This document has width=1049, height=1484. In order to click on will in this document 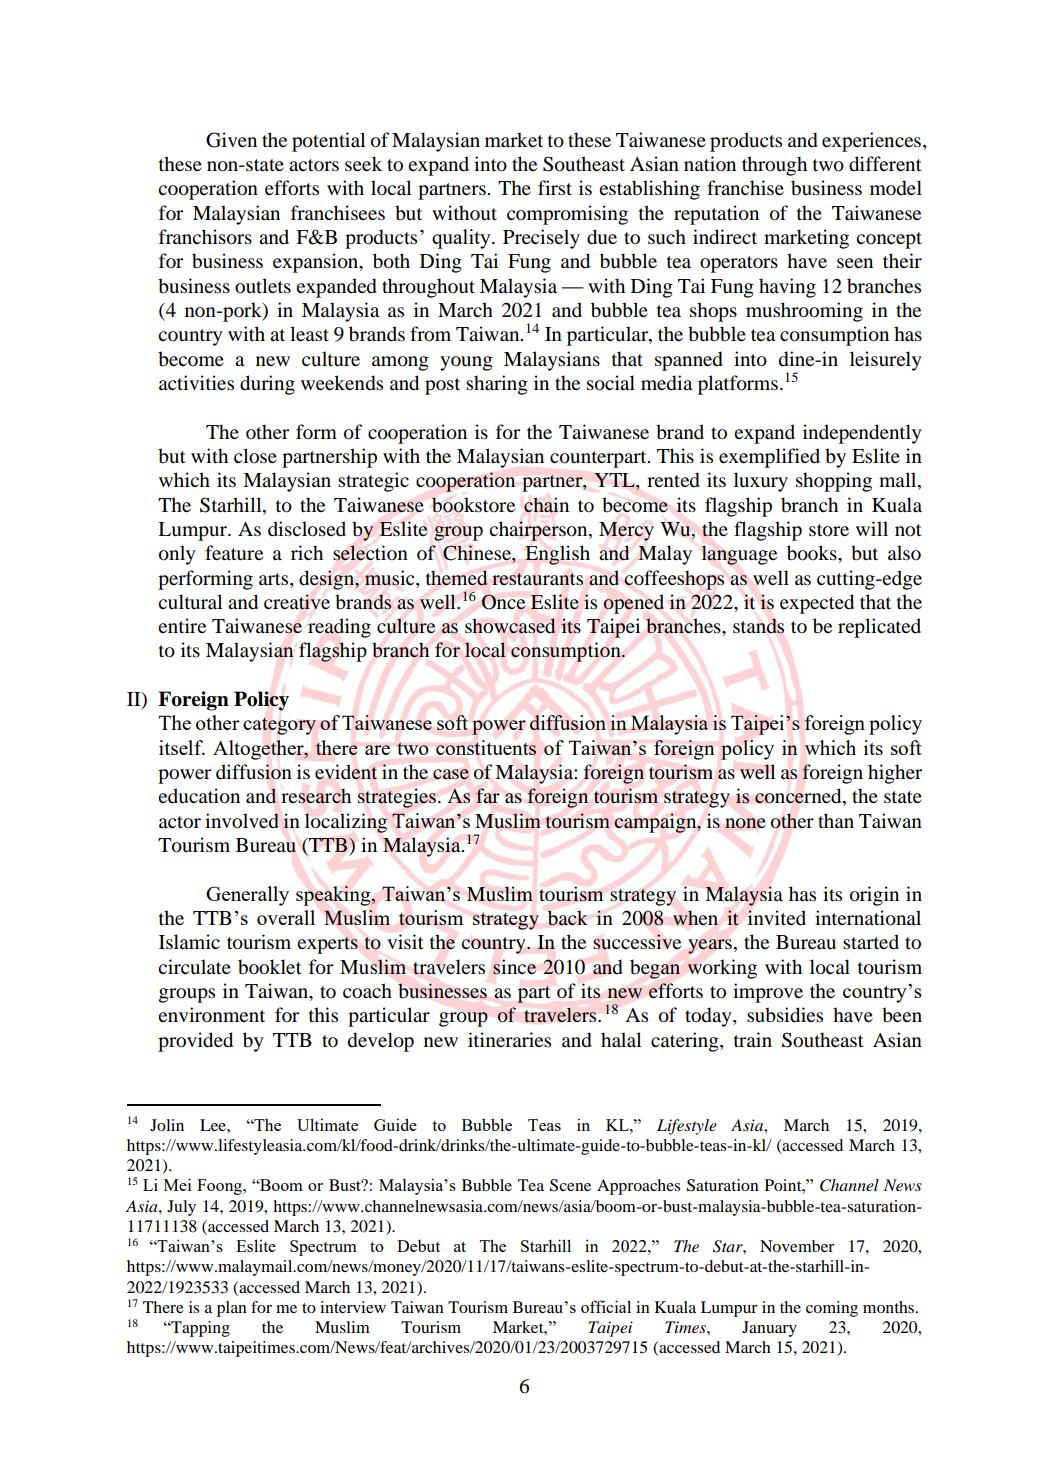, I will do `click(872, 528)`.
